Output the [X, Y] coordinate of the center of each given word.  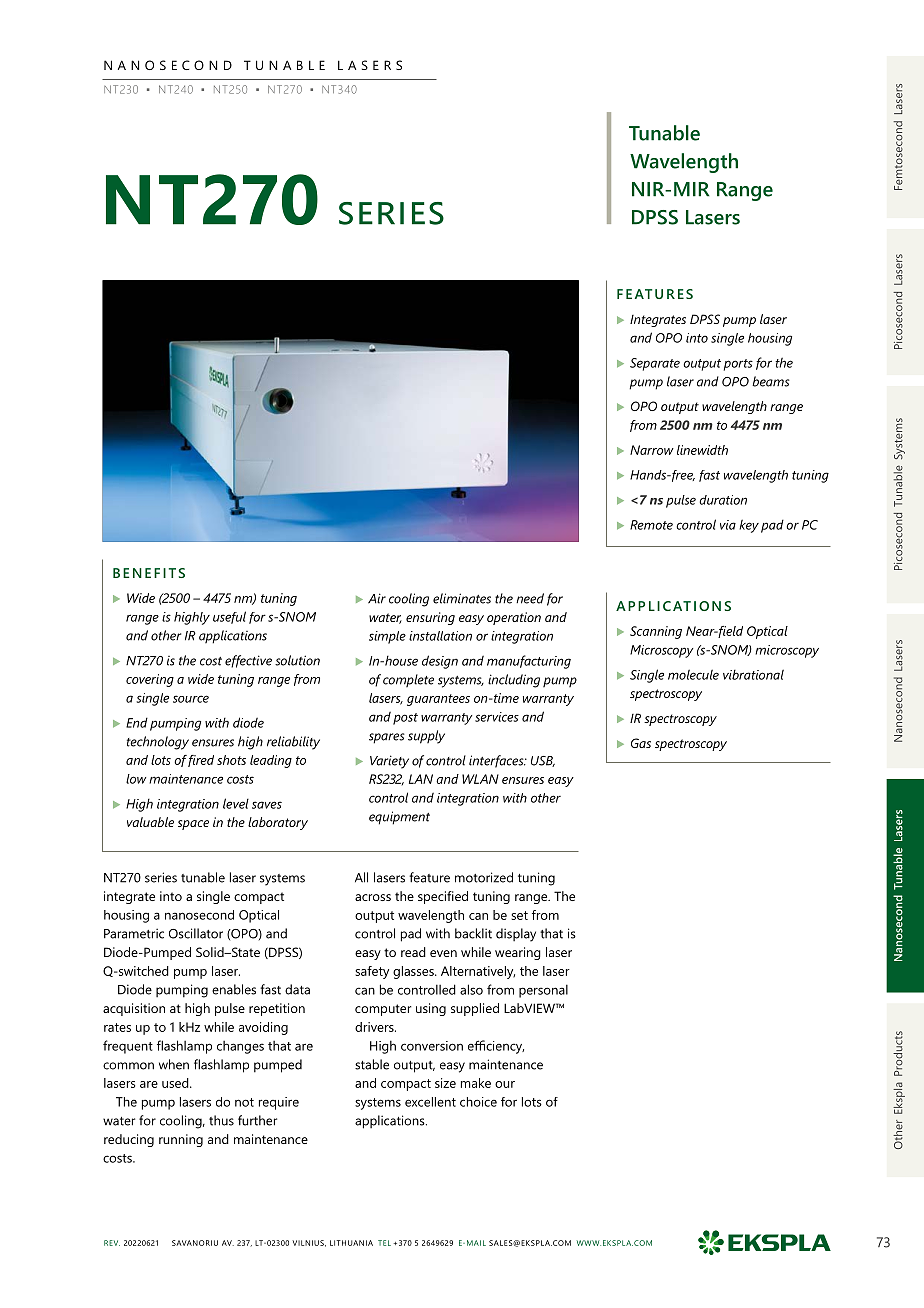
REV [112, 1243]
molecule [693, 674]
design [440, 662]
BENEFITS [149, 573]
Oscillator [196, 933]
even [443, 953]
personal [543, 991]
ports [738, 365]
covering [150, 680]
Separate [655, 364]
